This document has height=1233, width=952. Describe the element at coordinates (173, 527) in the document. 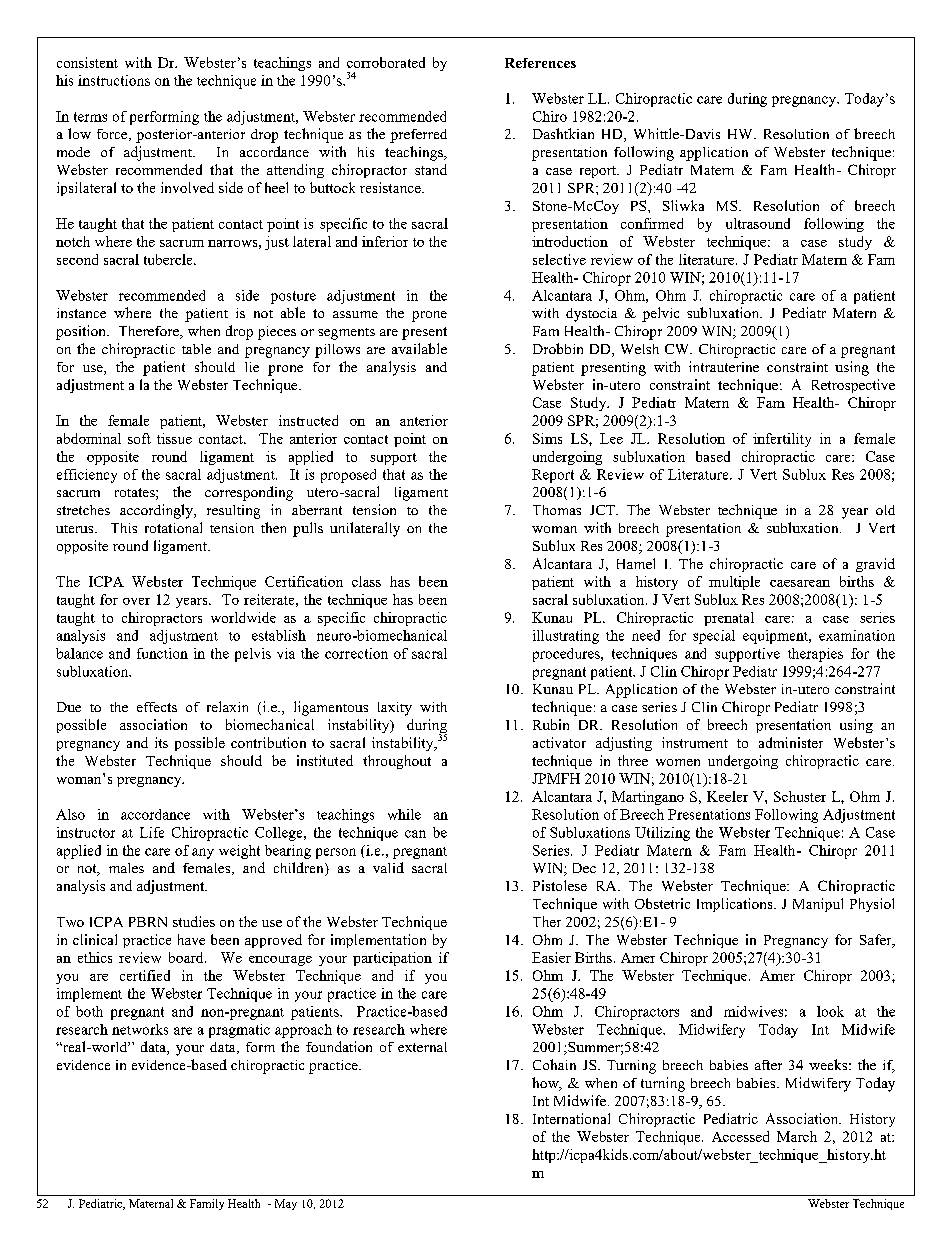

I see `rotational` at that location.
